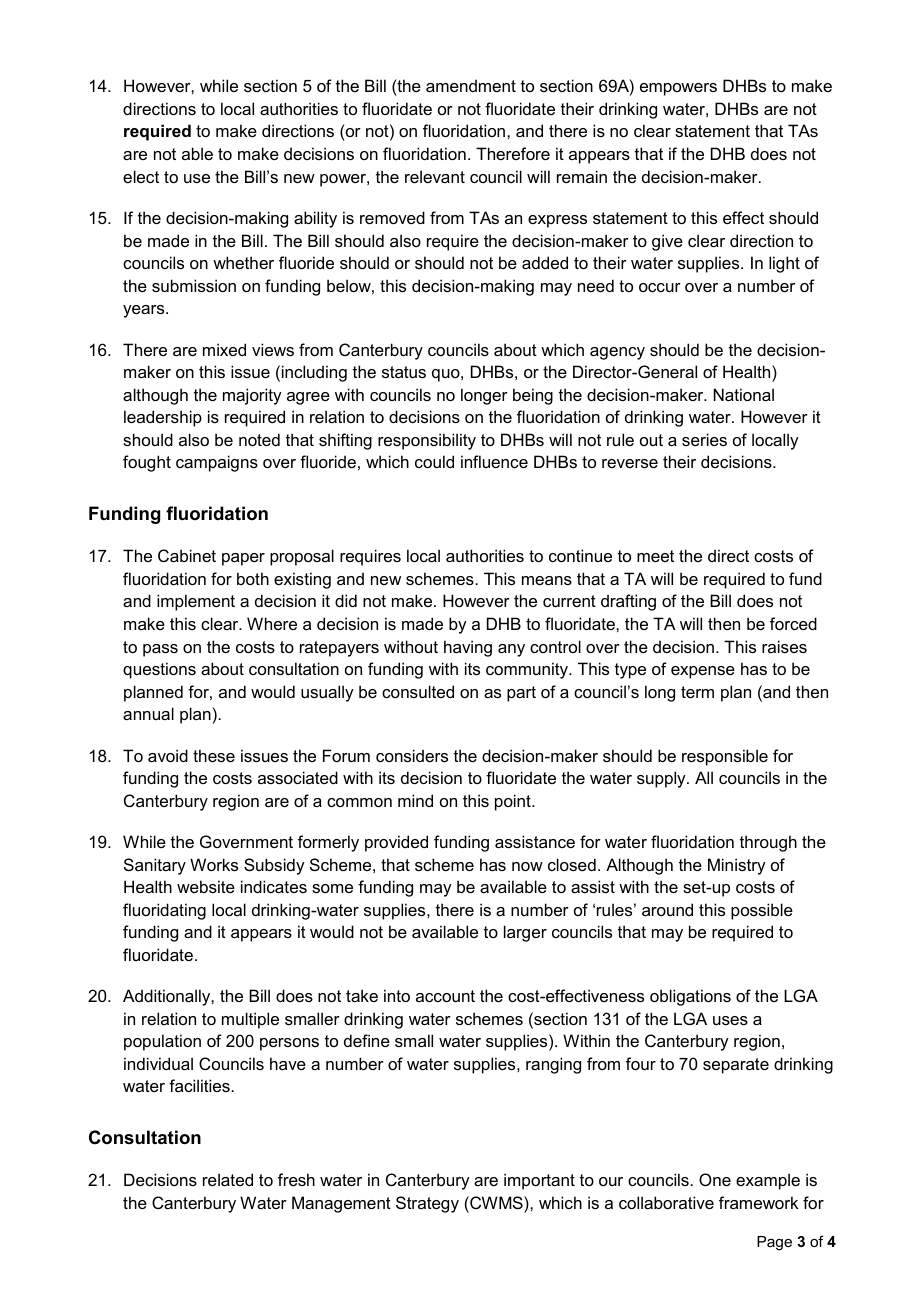 This screenshot has width=924, height=1307. What do you see at coordinates (141, 176) in the screenshot?
I see `elect` at bounding box center [141, 176].
